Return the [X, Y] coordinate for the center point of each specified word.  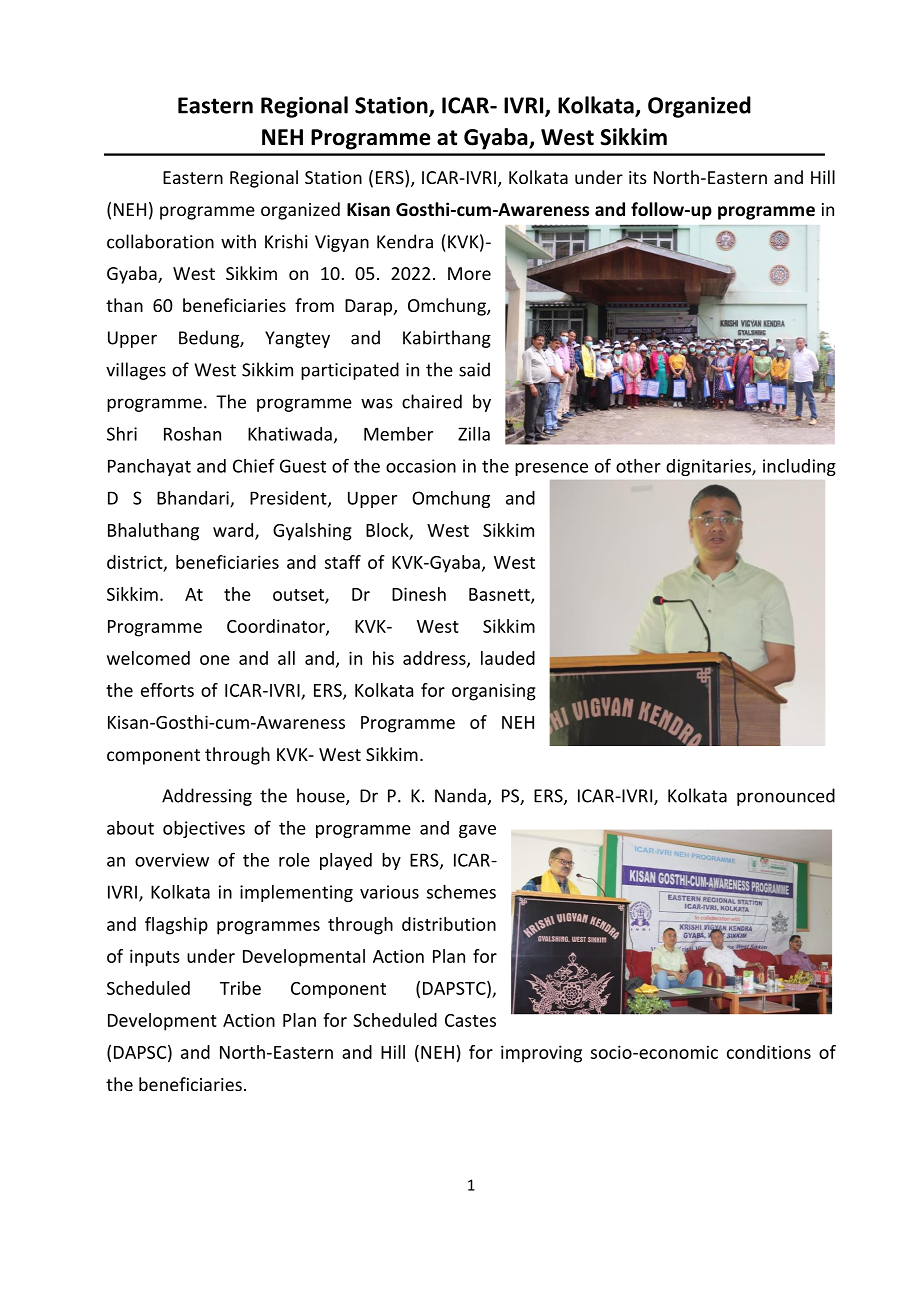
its [638, 177]
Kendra [405, 241]
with [238, 241]
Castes [470, 1020]
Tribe [240, 988]
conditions [769, 1052]
